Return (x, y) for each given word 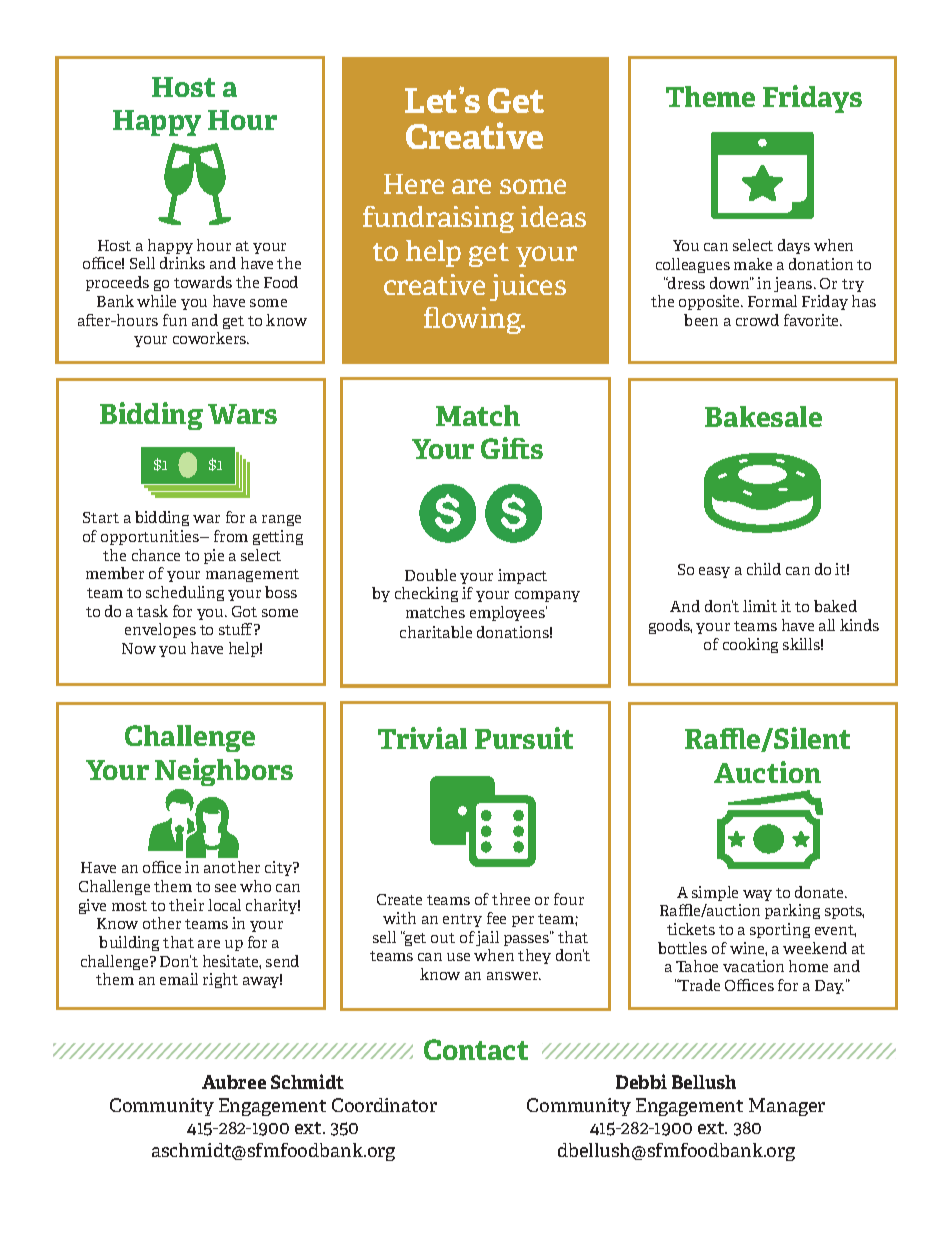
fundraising (438, 219)
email (179, 979)
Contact (476, 1049)
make (753, 264)
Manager (787, 1107)
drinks (182, 263)
